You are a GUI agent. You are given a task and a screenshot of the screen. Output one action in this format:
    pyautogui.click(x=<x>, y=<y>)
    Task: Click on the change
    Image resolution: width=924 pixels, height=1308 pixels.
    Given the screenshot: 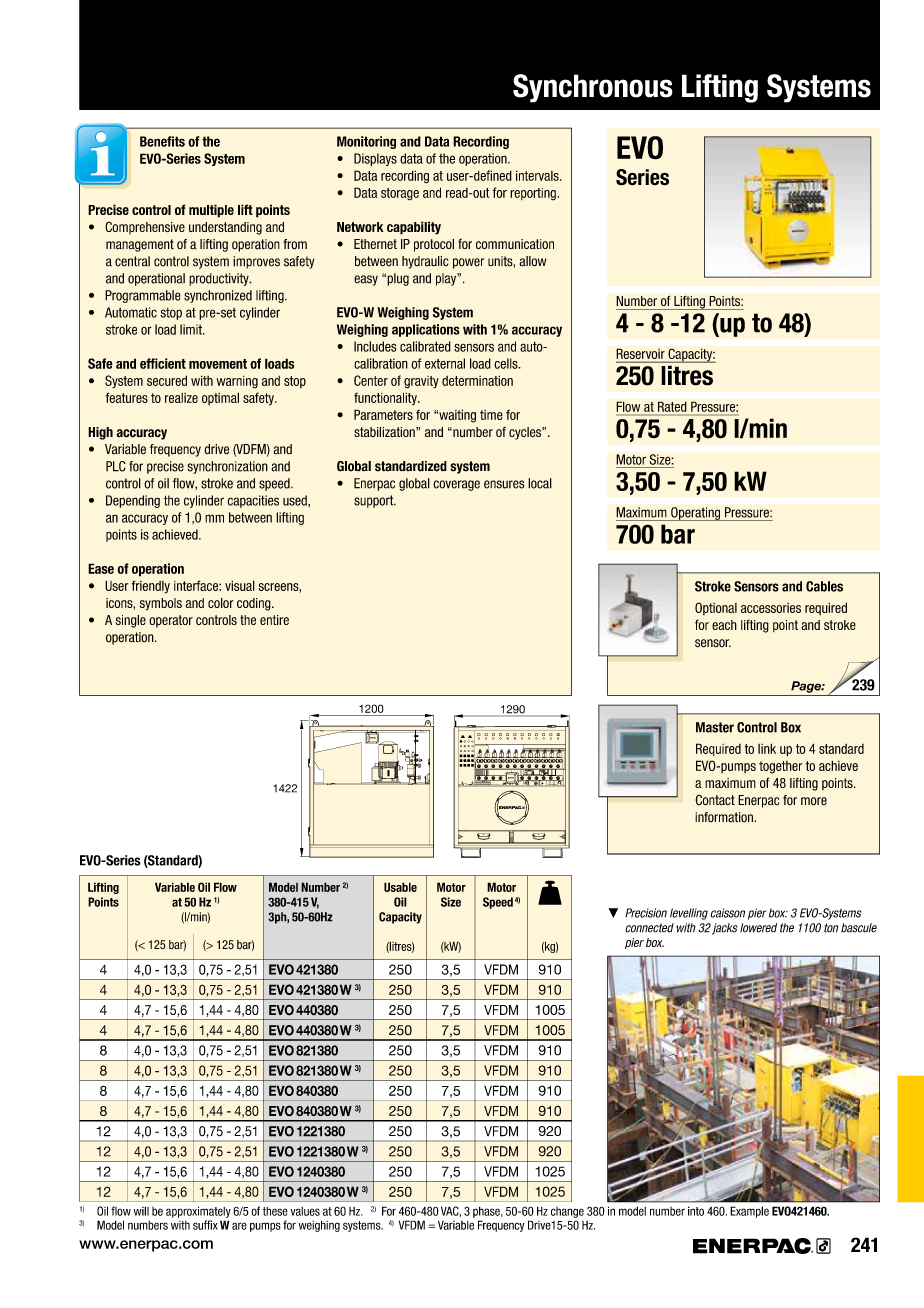 What is the action you would take?
    pyautogui.click(x=567, y=1212)
